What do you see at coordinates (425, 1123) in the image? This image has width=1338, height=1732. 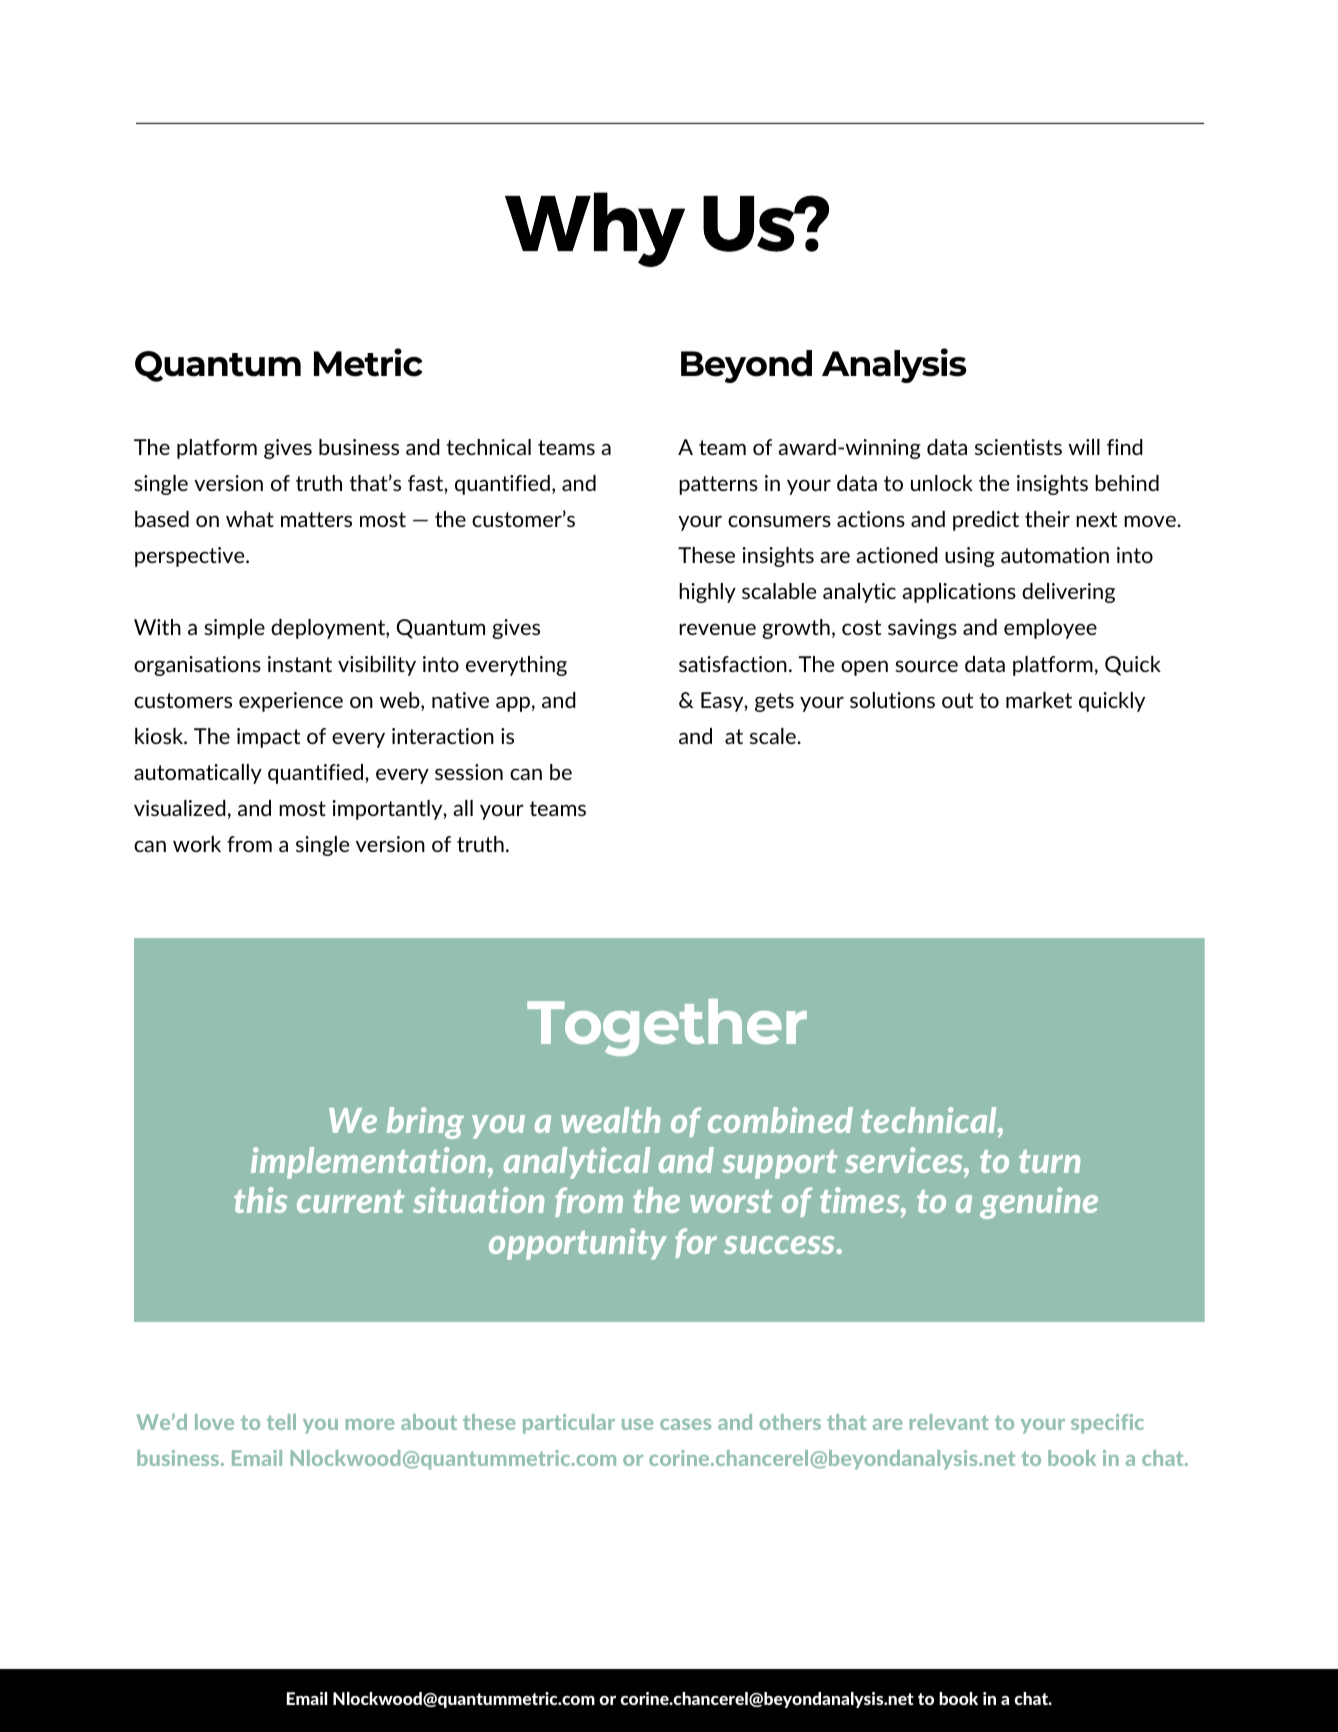 I see `bring` at bounding box center [425, 1123].
